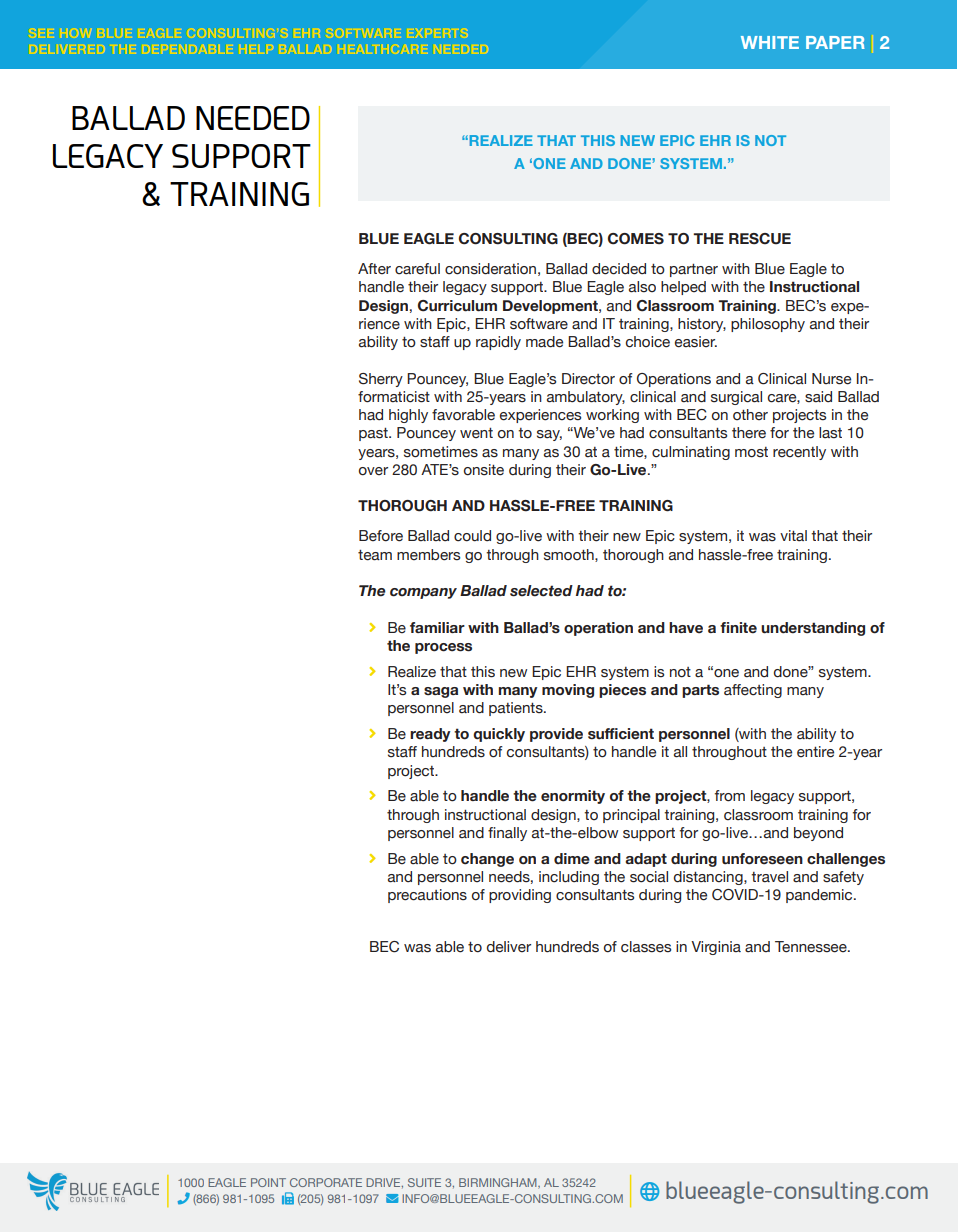 This image has height=1232, width=958. I want to click on there, so click(749, 433).
